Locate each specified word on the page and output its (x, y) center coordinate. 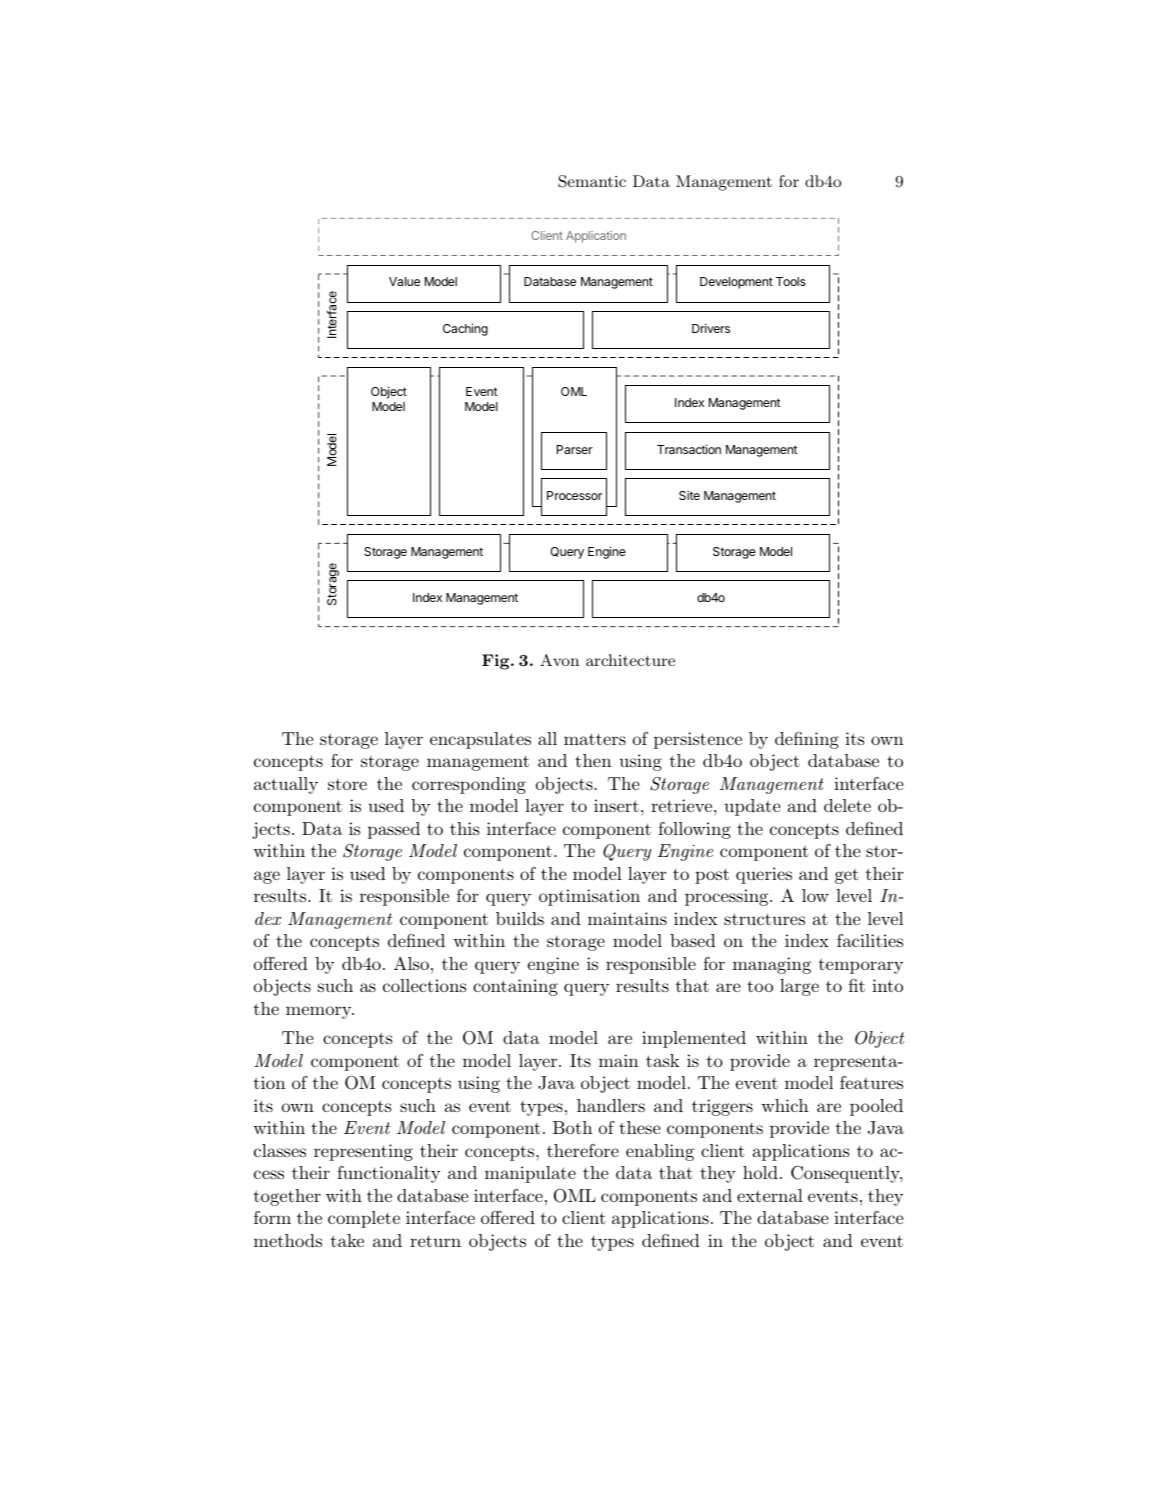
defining (807, 740)
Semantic (592, 181)
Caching (465, 329)
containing (515, 987)
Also (411, 963)
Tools (791, 281)
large (799, 987)
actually (286, 785)
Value (404, 281)
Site (689, 495)
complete (364, 1219)
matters (595, 739)
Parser (575, 449)
